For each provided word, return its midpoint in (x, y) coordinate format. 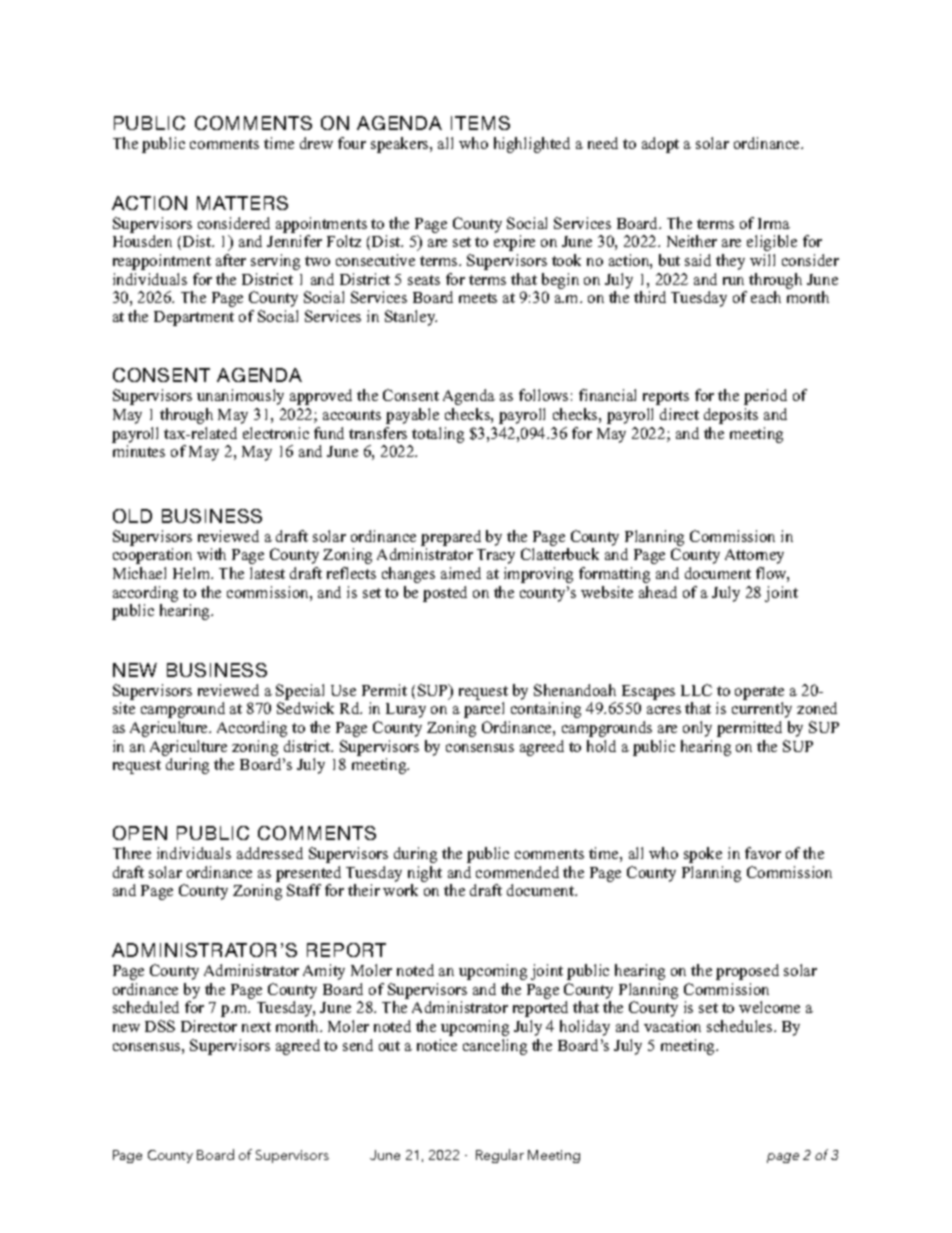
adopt (660, 145)
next (256, 1027)
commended (517, 872)
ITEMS (480, 123)
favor (763, 853)
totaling (438, 435)
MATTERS (242, 203)
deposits (731, 416)
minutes (139, 451)
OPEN (140, 833)
